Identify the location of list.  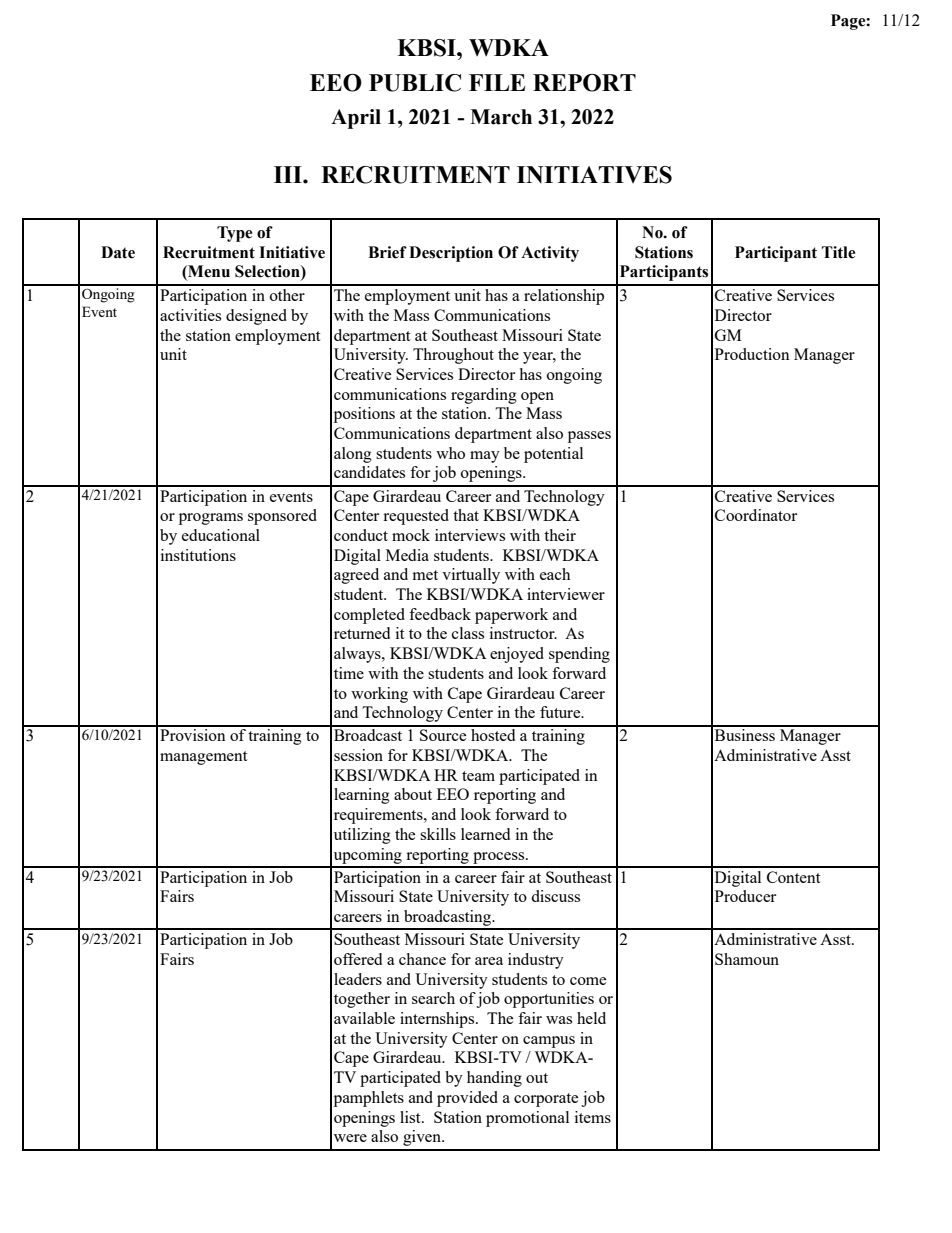
(411, 1117).
